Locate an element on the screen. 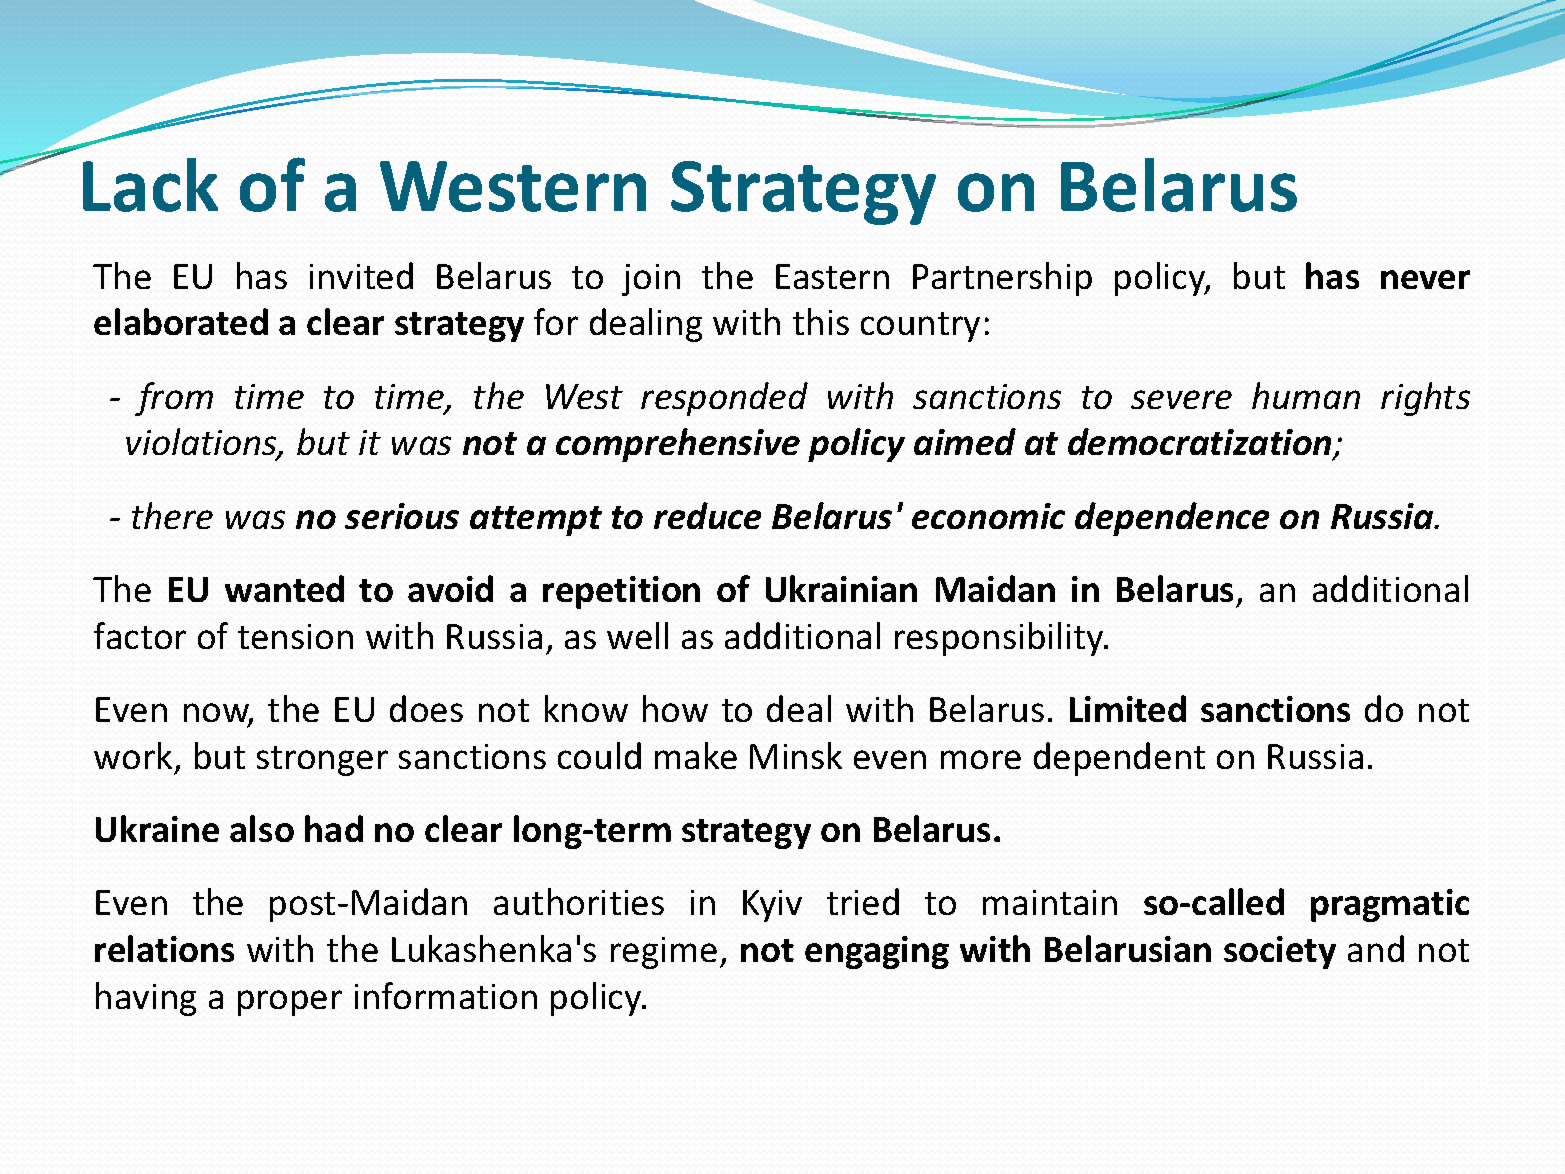  never is located at coordinates (1425, 279).
